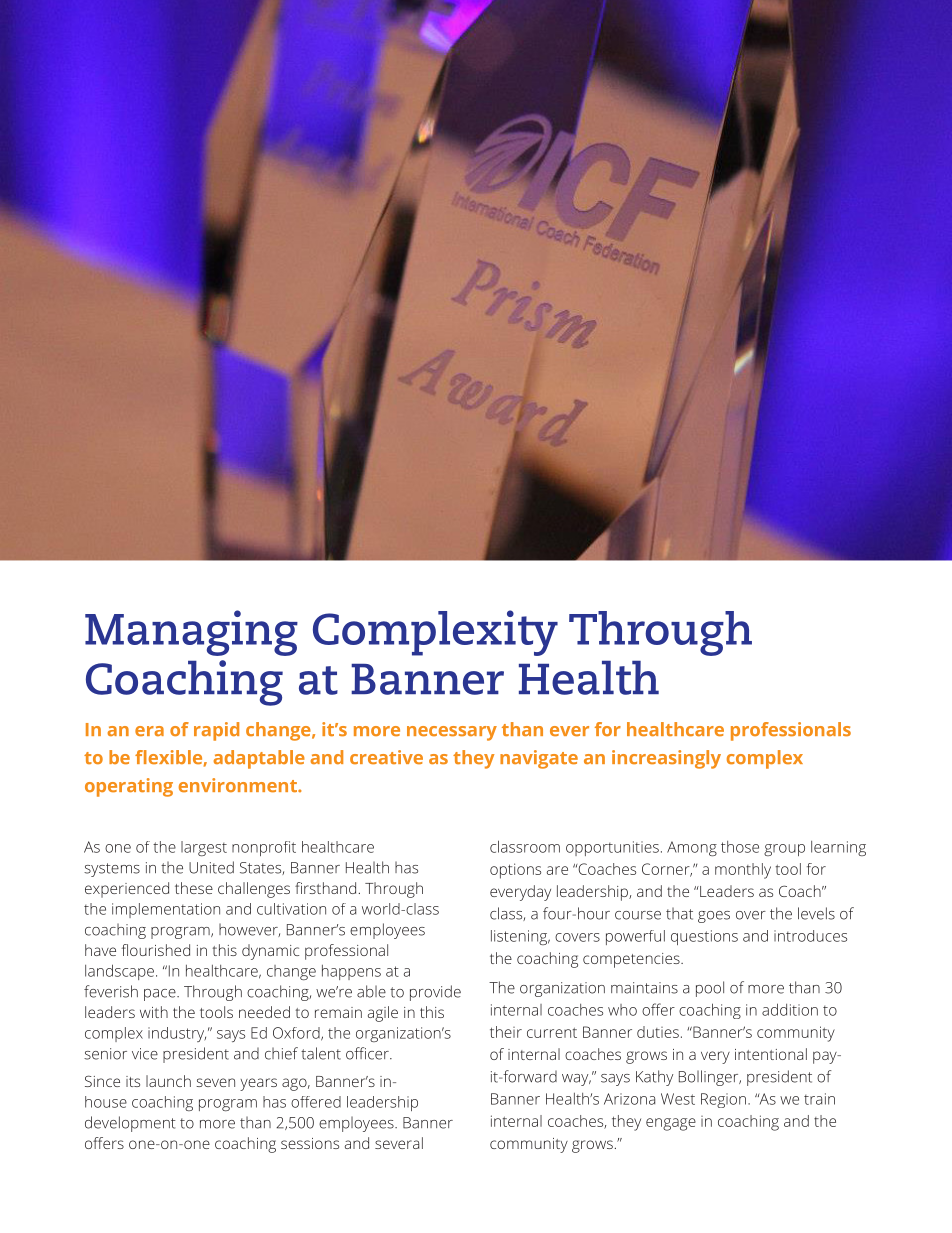 The height and width of the document is (1233, 952). What do you see at coordinates (520, 937) in the document?
I see `listening` at bounding box center [520, 937].
